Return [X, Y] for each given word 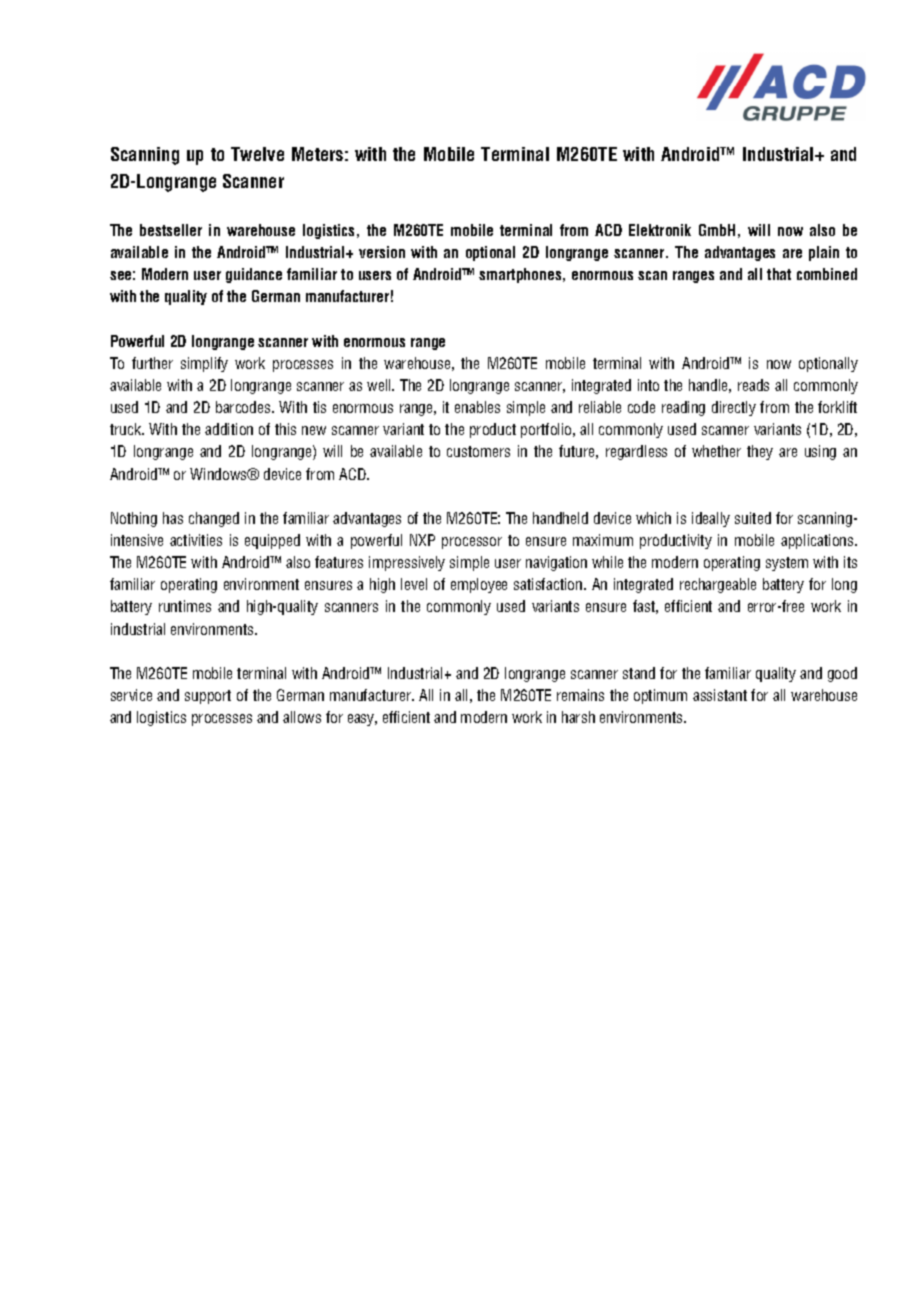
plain [824, 253]
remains [580, 695]
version [382, 252]
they [760, 452]
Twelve [257, 154]
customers [478, 451]
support [208, 697]
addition [229, 429]
